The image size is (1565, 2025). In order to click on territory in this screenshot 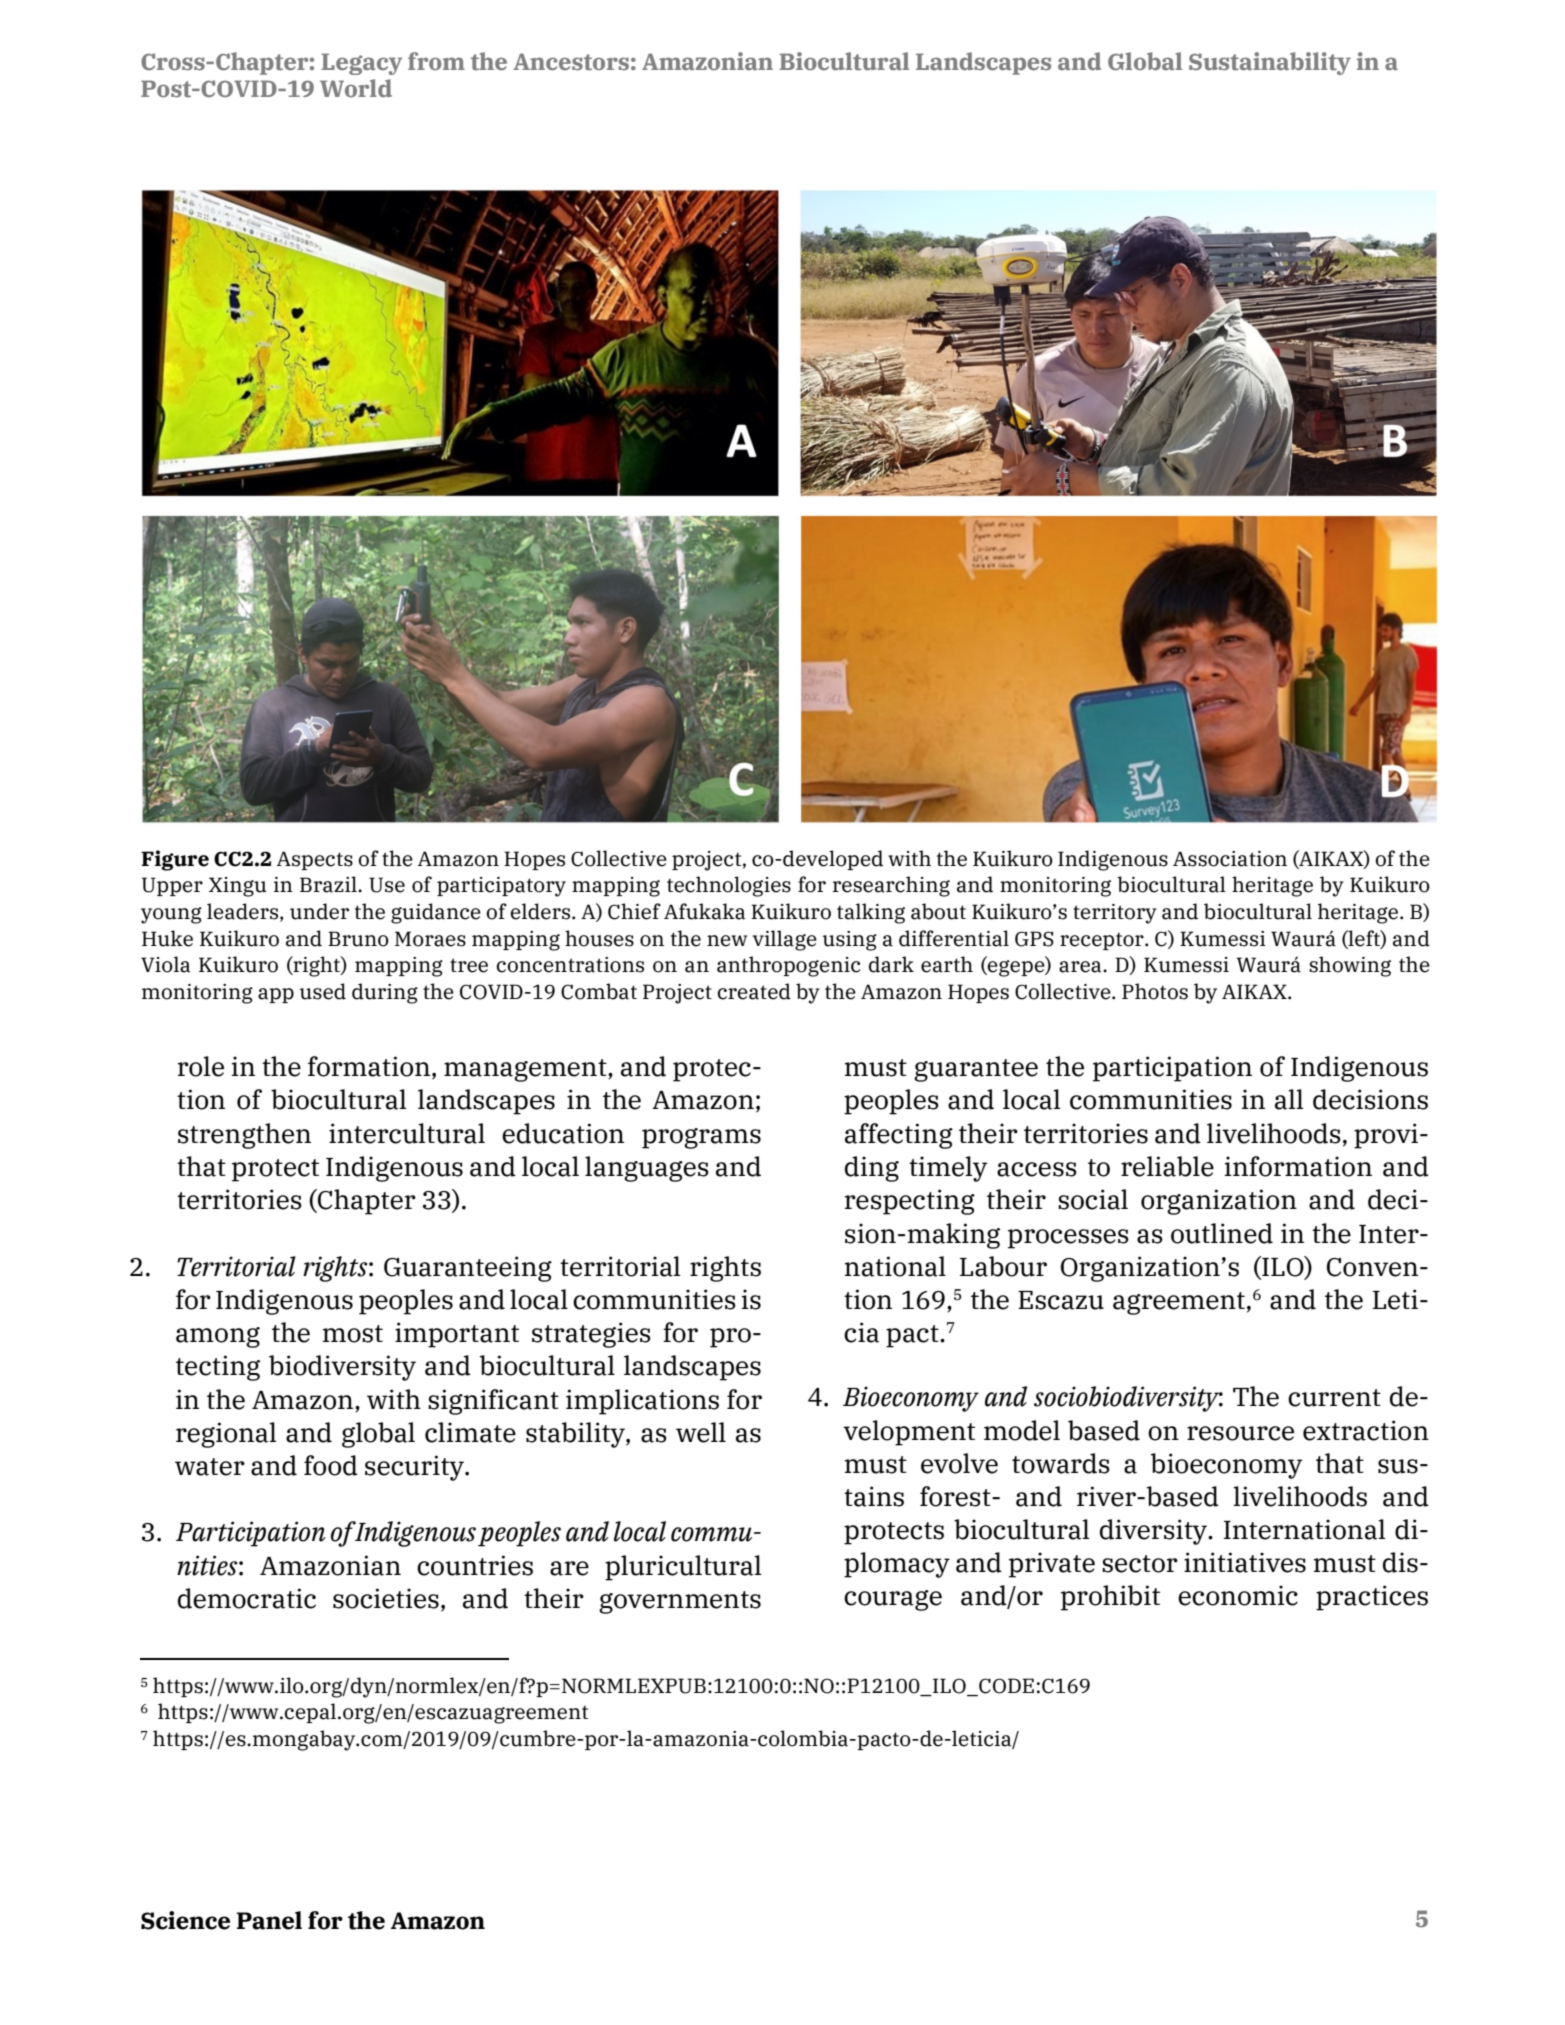, I will do `click(1115, 914)`.
